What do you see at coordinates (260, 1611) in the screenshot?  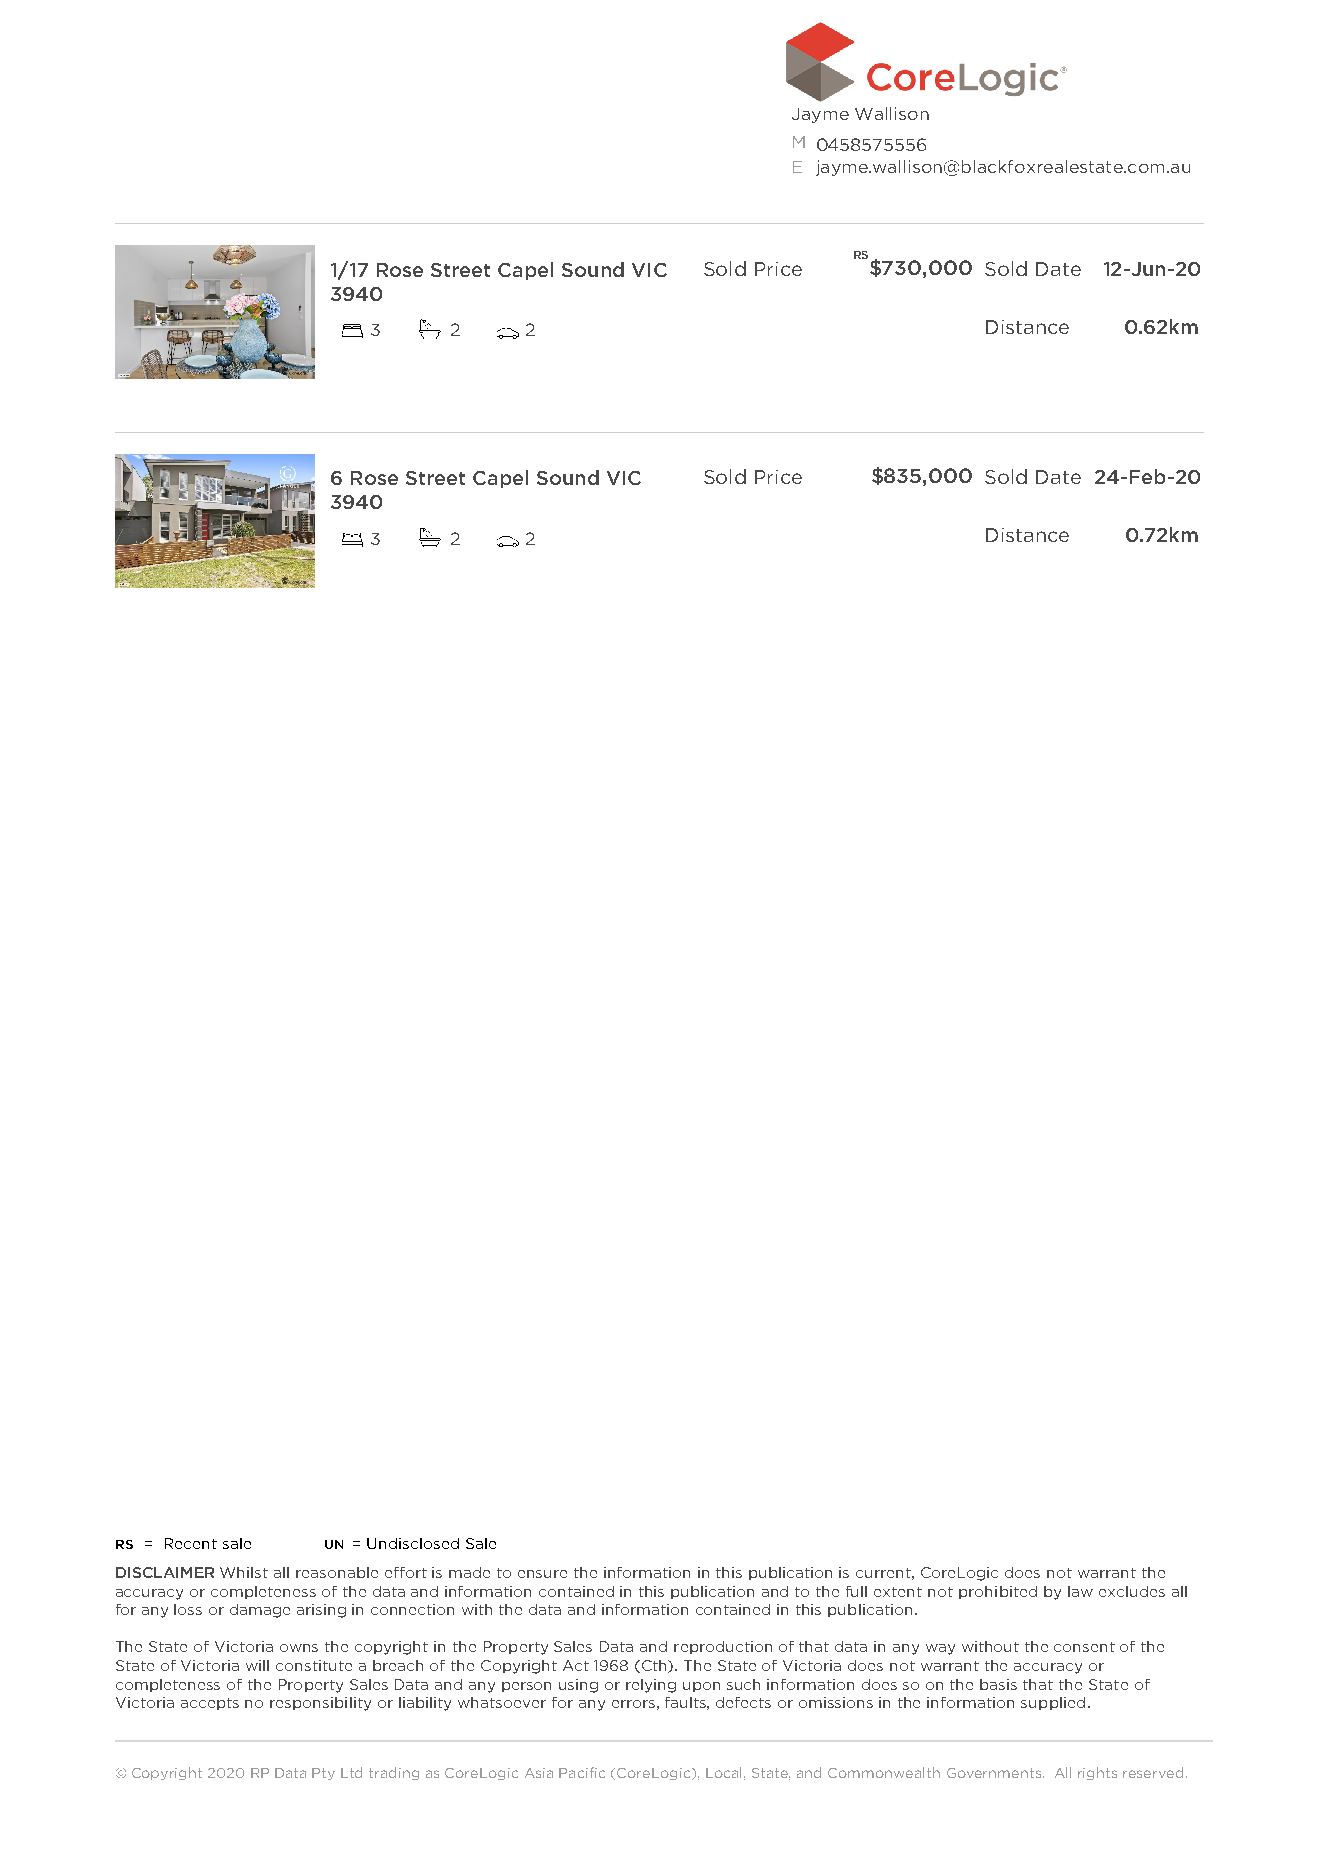 I see `damage` at bounding box center [260, 1611].
